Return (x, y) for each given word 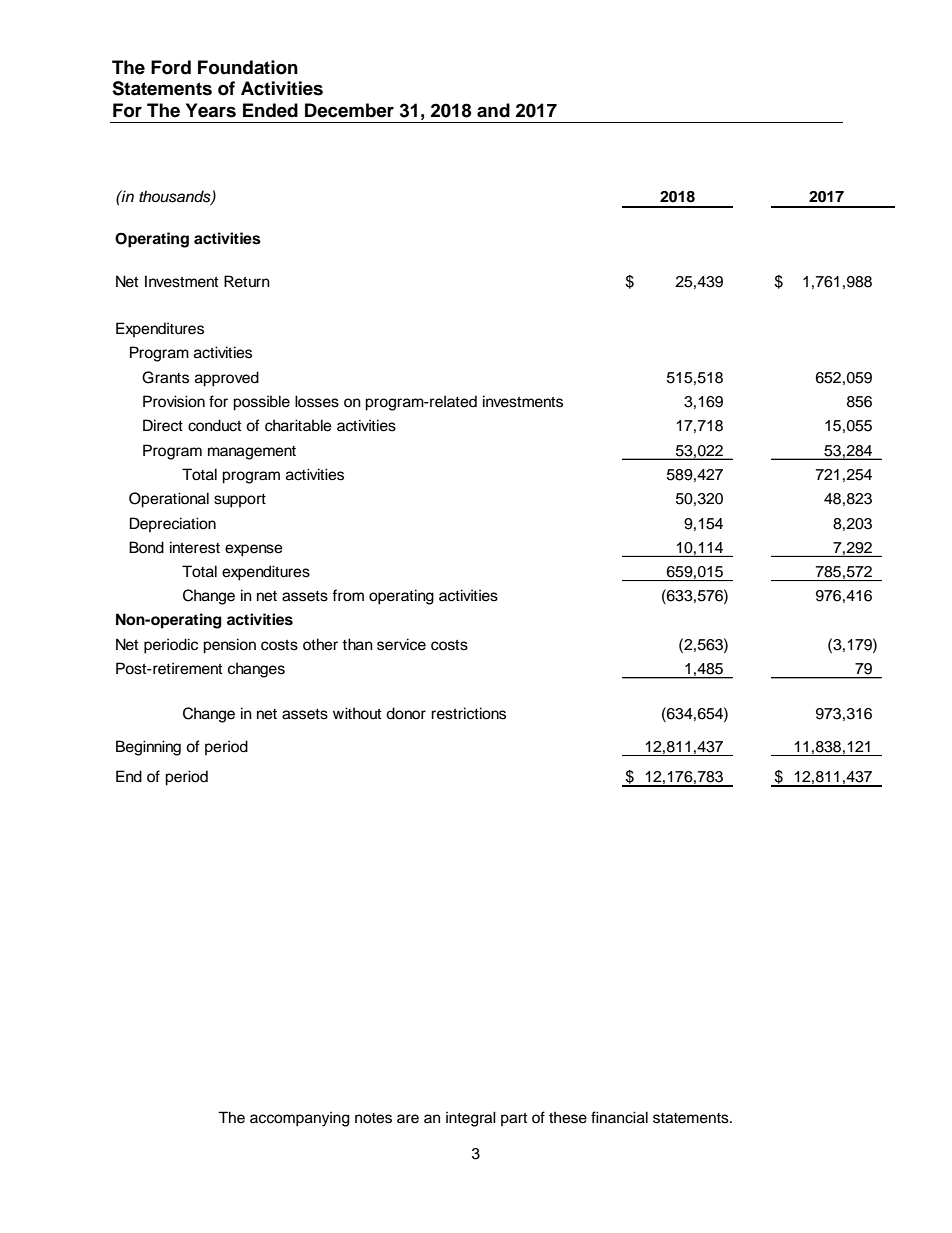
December (349, 110)
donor (406, 713)
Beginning (148, 748)
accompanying (300, 1119)
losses (317, 401)
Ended (270, 110)
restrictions (468, 713)
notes (373, 1118)
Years (211, 110)
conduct (214, 425)
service (401, 644)
